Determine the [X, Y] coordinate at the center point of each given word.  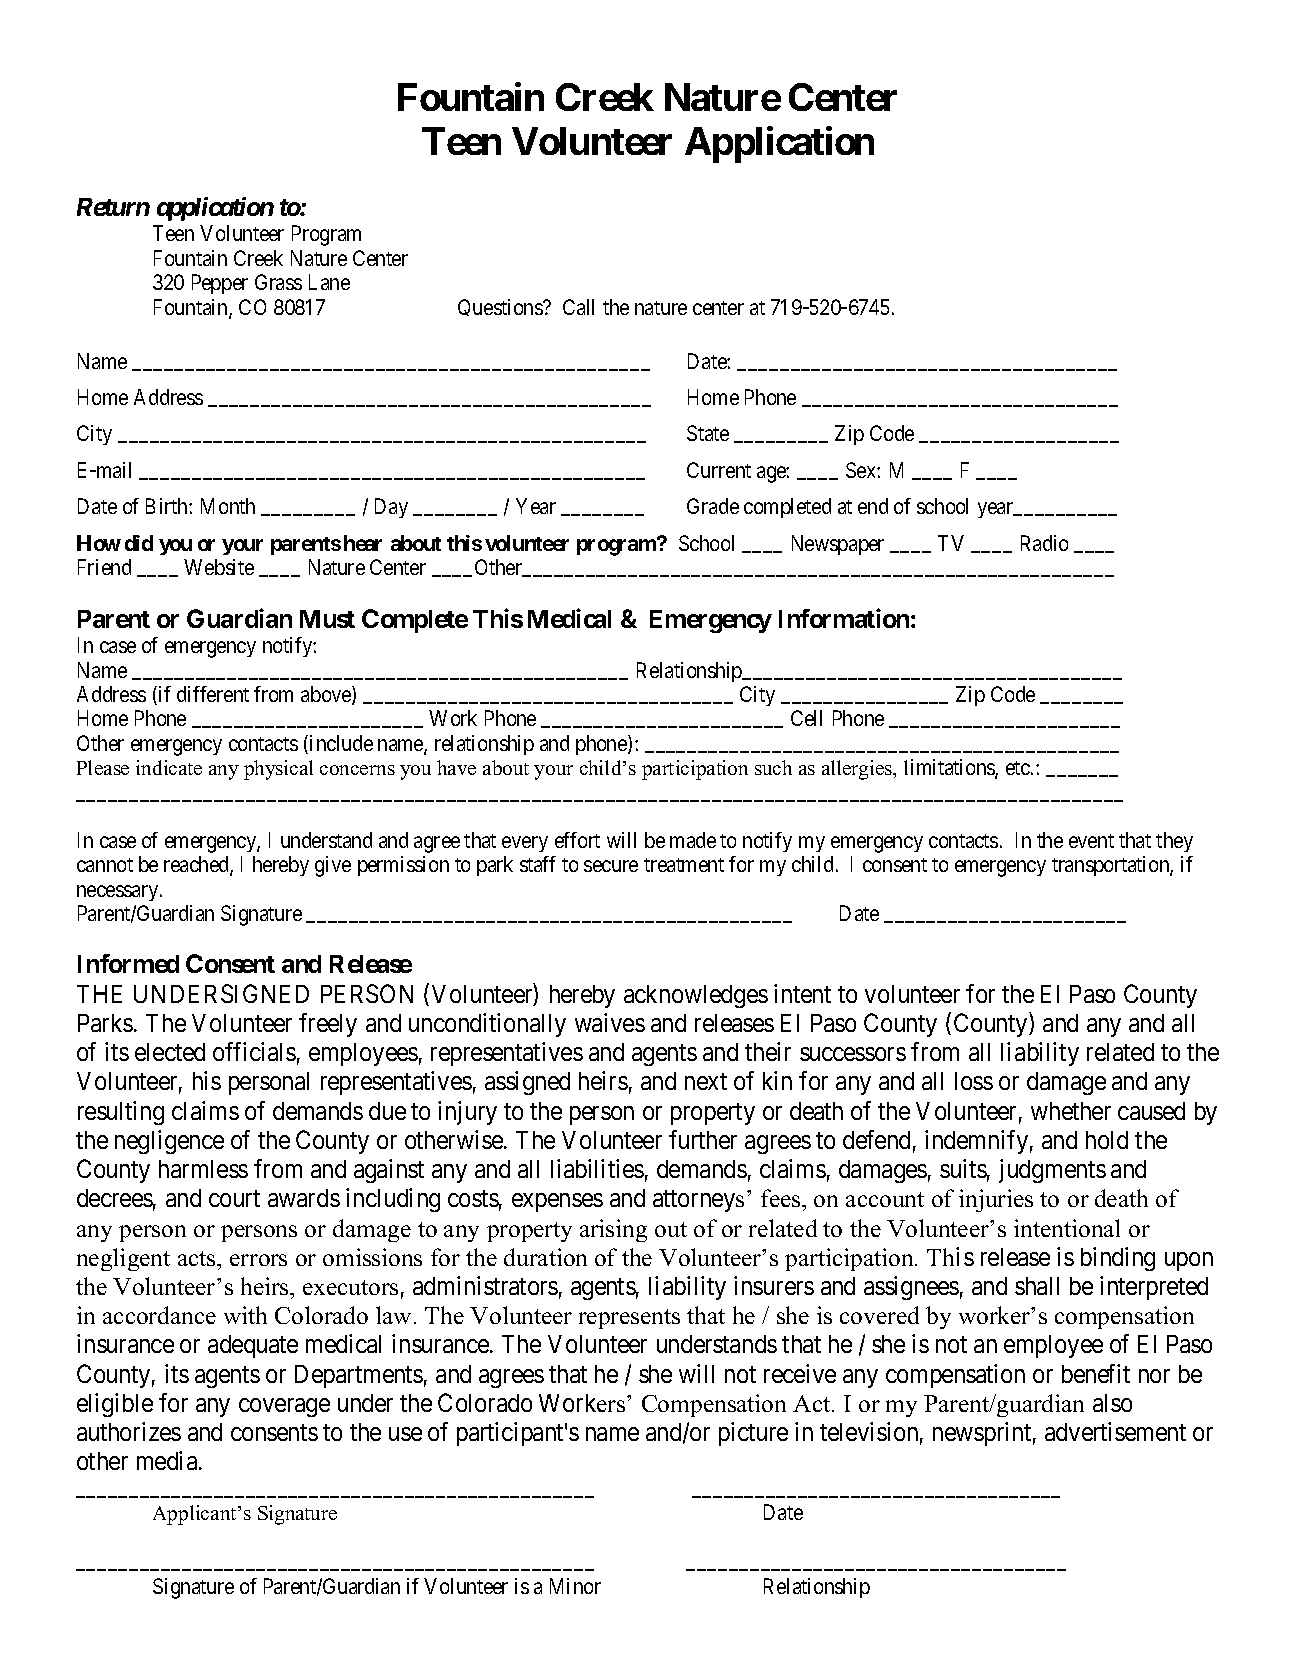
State [708, 433]
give [333, 866]
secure [611, 866]
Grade [713, 506]
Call [578, 307]
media [168, 1460]
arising [613, 1230]
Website [219, 567]
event [1091, 841]
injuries [996, 1200]
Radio [1044, 543]
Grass [278, 282]
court [234, 1199]
